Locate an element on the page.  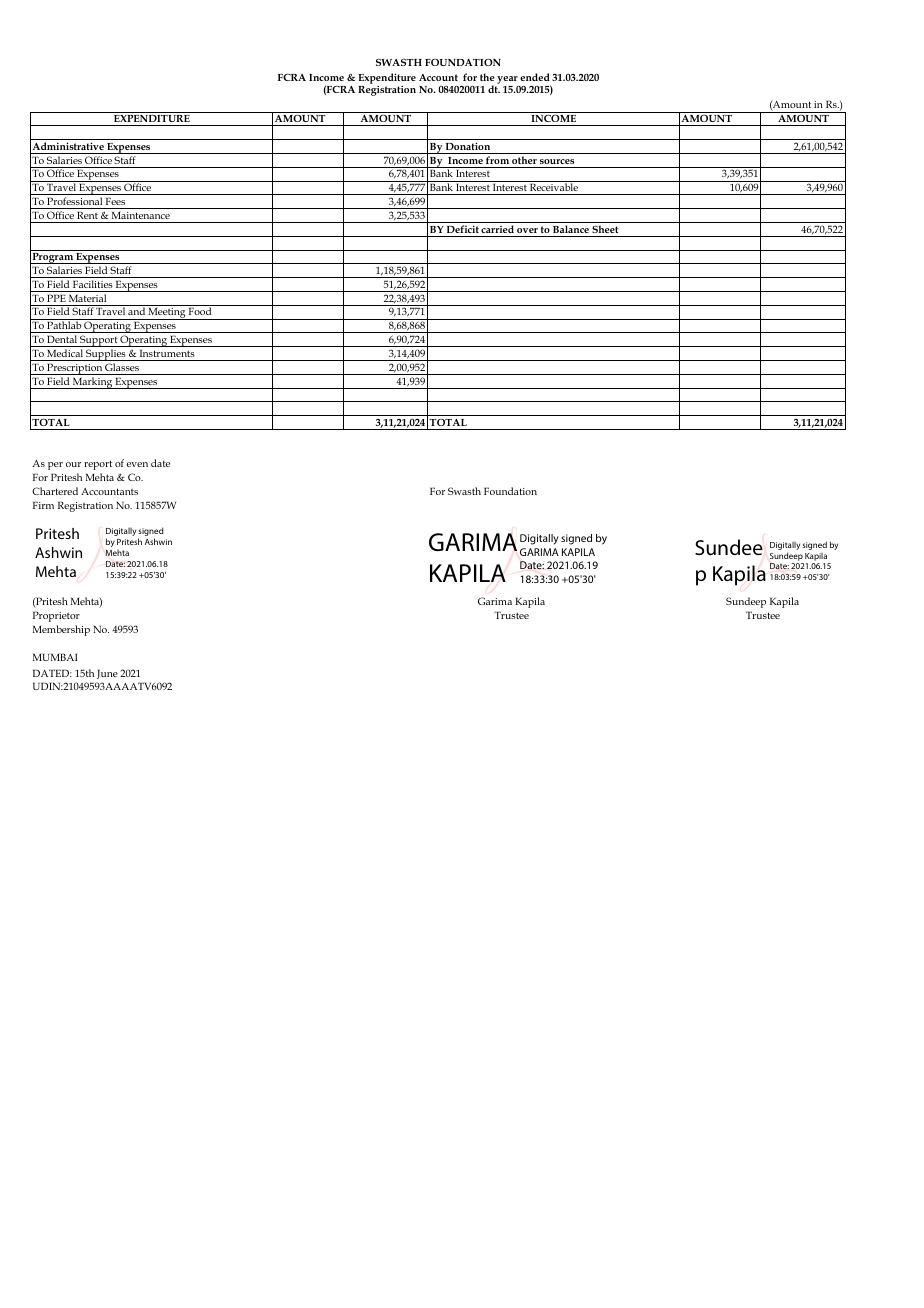
ended is located at coordinates (535, 77).
